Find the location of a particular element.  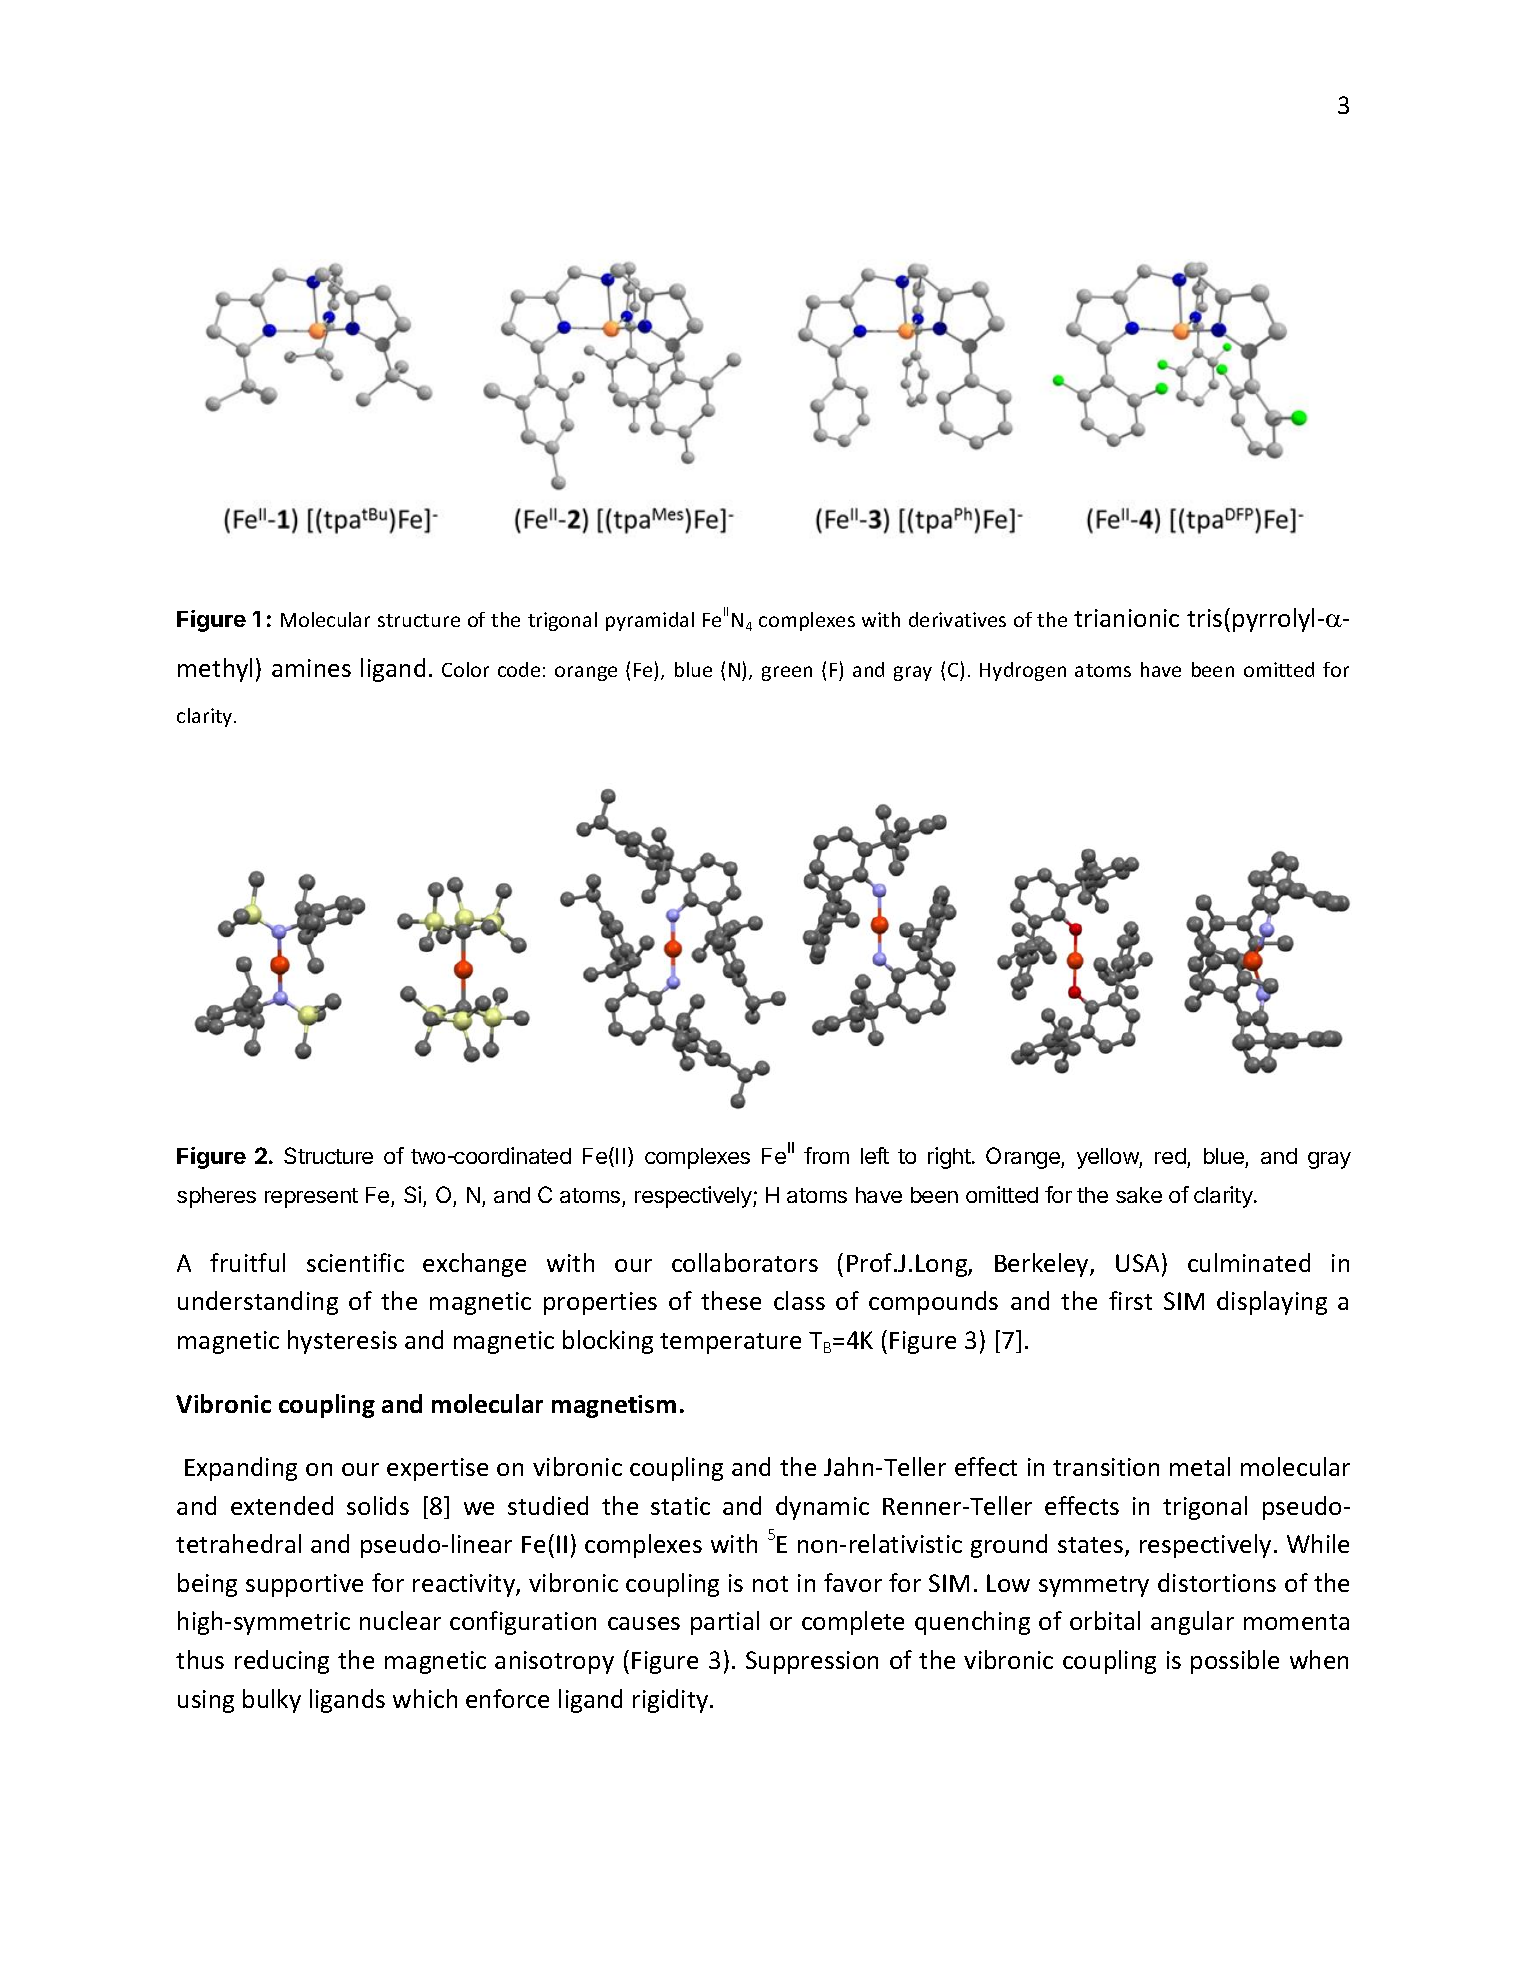

amines is located at coordinates (311, 668).
